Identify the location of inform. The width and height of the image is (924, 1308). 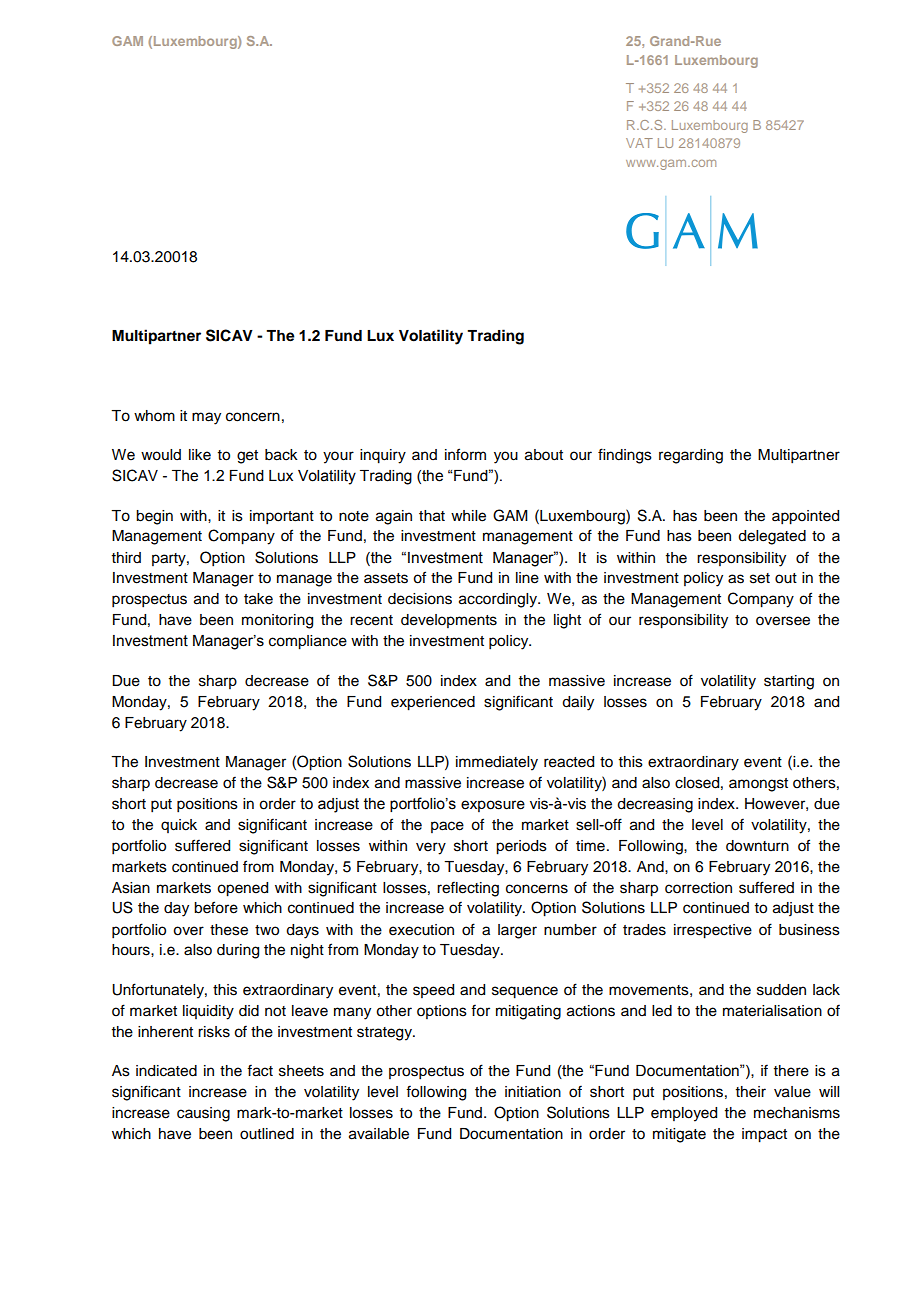
(465, 454).
